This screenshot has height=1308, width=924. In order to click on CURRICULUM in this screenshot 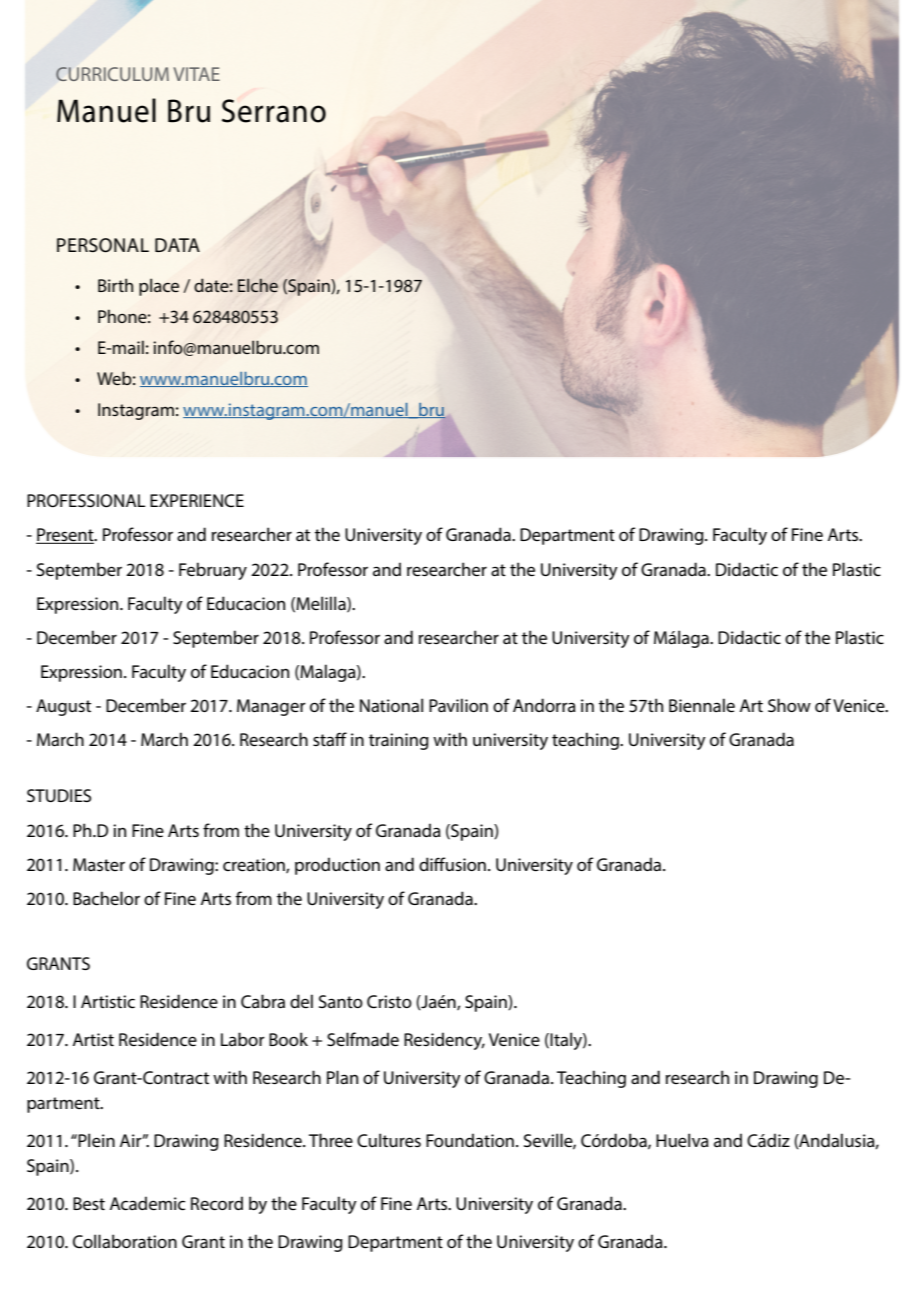, I will do `click(112, 74)`.
